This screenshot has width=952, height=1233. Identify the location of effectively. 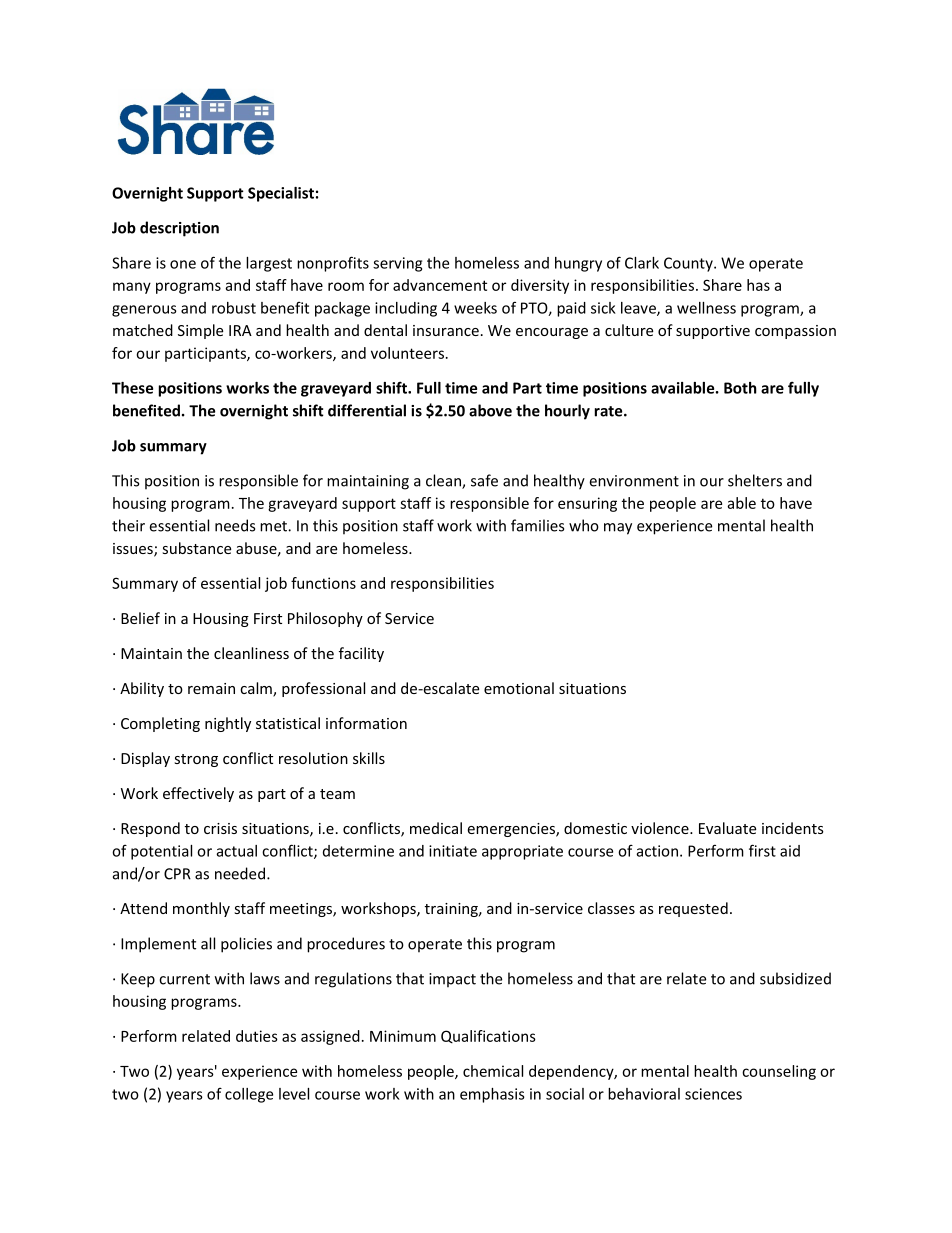
(198, 794).
